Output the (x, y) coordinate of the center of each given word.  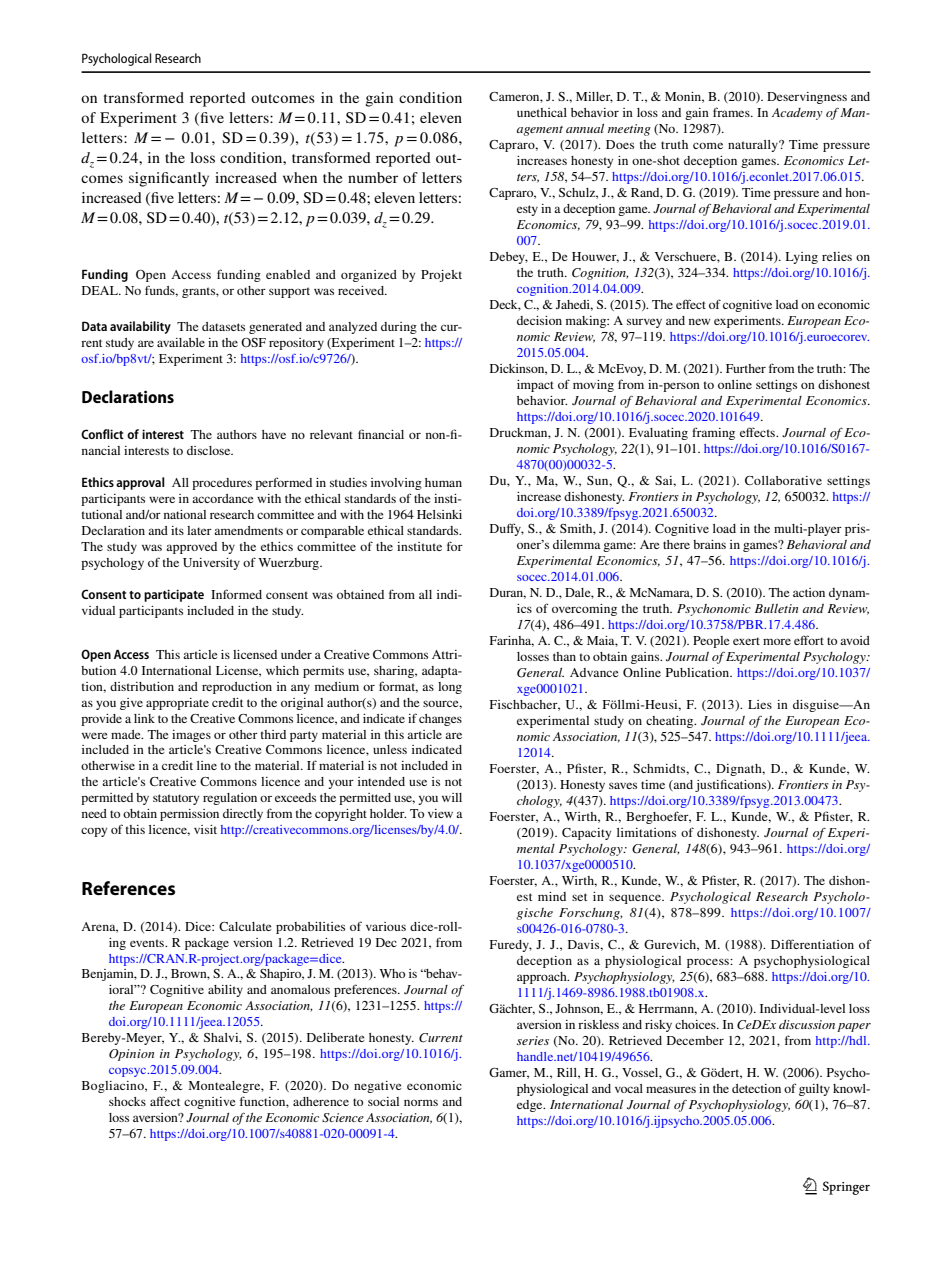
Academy (797, 114)
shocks (127, 1101)
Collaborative (783, 480)
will (452, 797)
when (300, 177)
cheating (671, 722)
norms (421, 1102)
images (191, 736)
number (373, 177)
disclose (210, 450)
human (443, 482)
